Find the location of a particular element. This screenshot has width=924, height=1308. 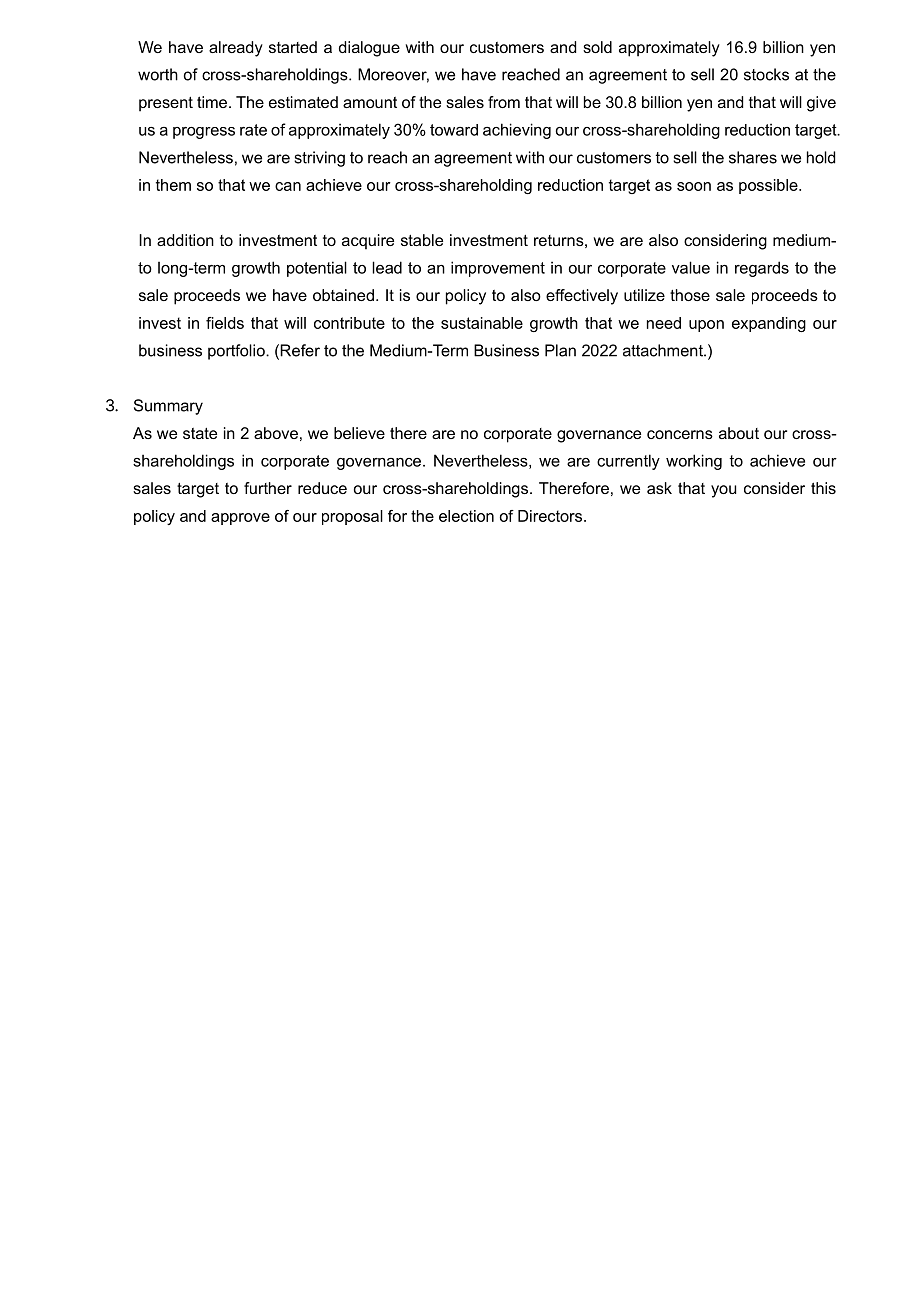

Plan is located at coordinates (560, 350).
